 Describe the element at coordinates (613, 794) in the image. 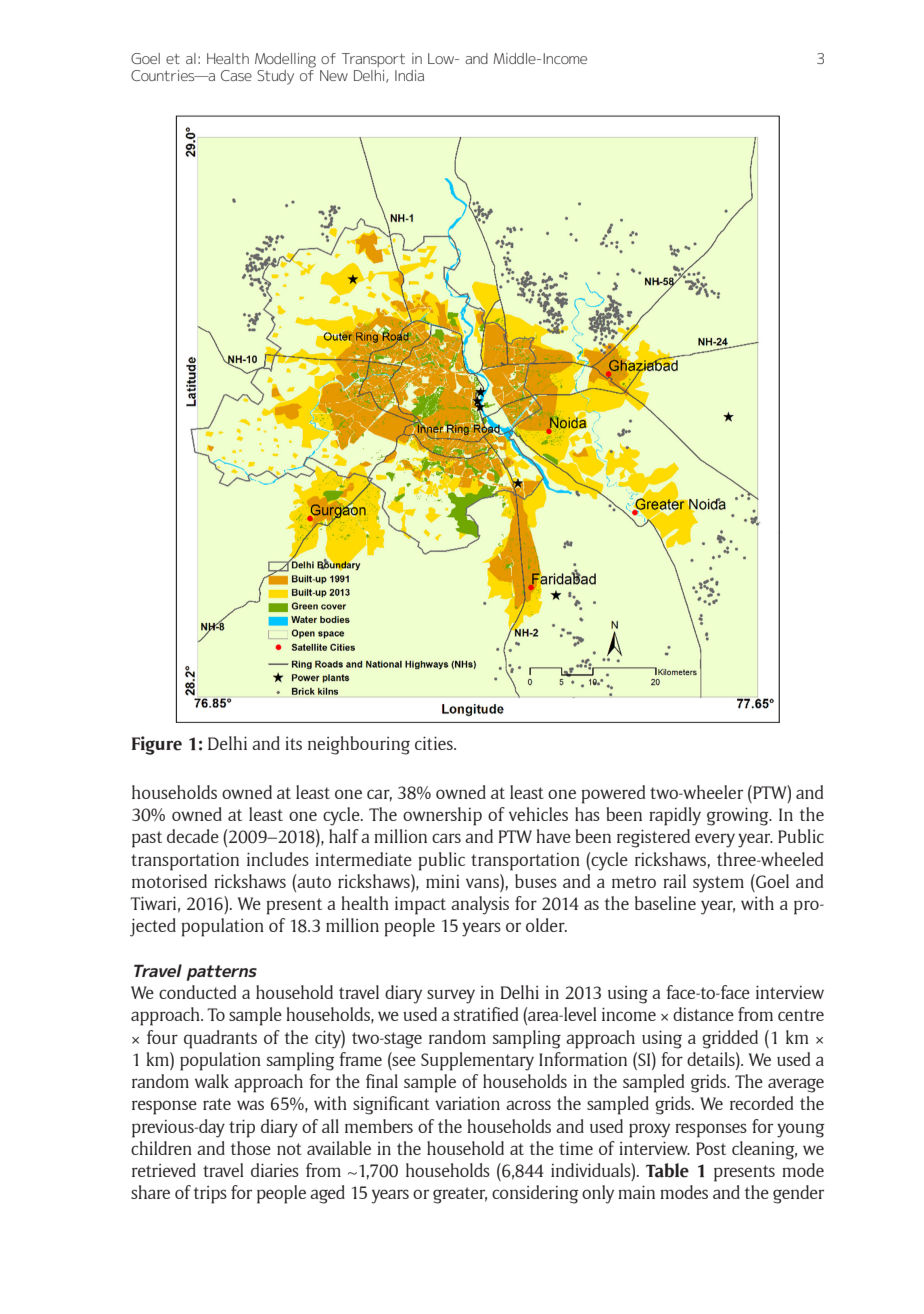

I see `powered` at that location.
